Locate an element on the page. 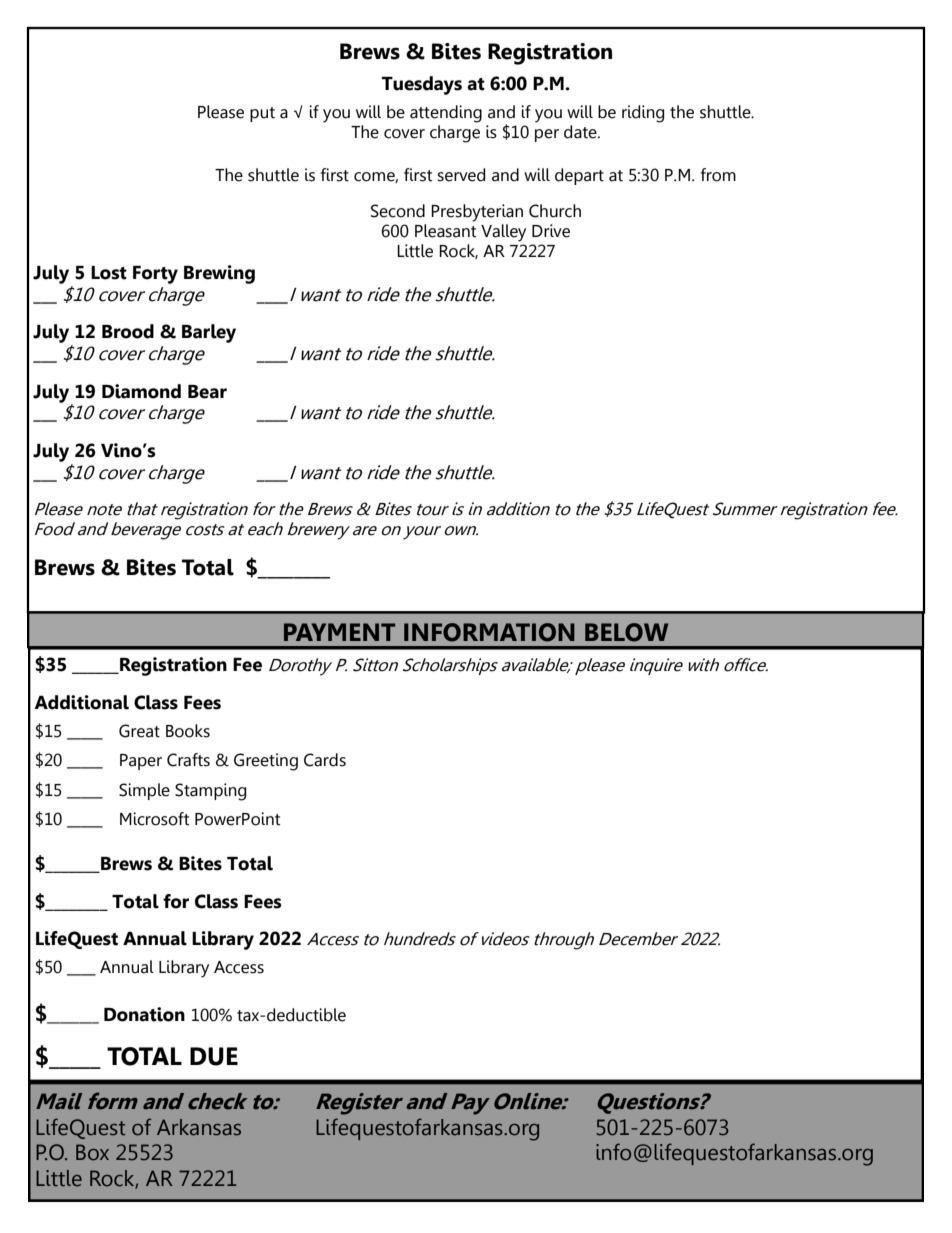 The height and width of the page is (1233, 952). put is located at coordinates (262, 114).
